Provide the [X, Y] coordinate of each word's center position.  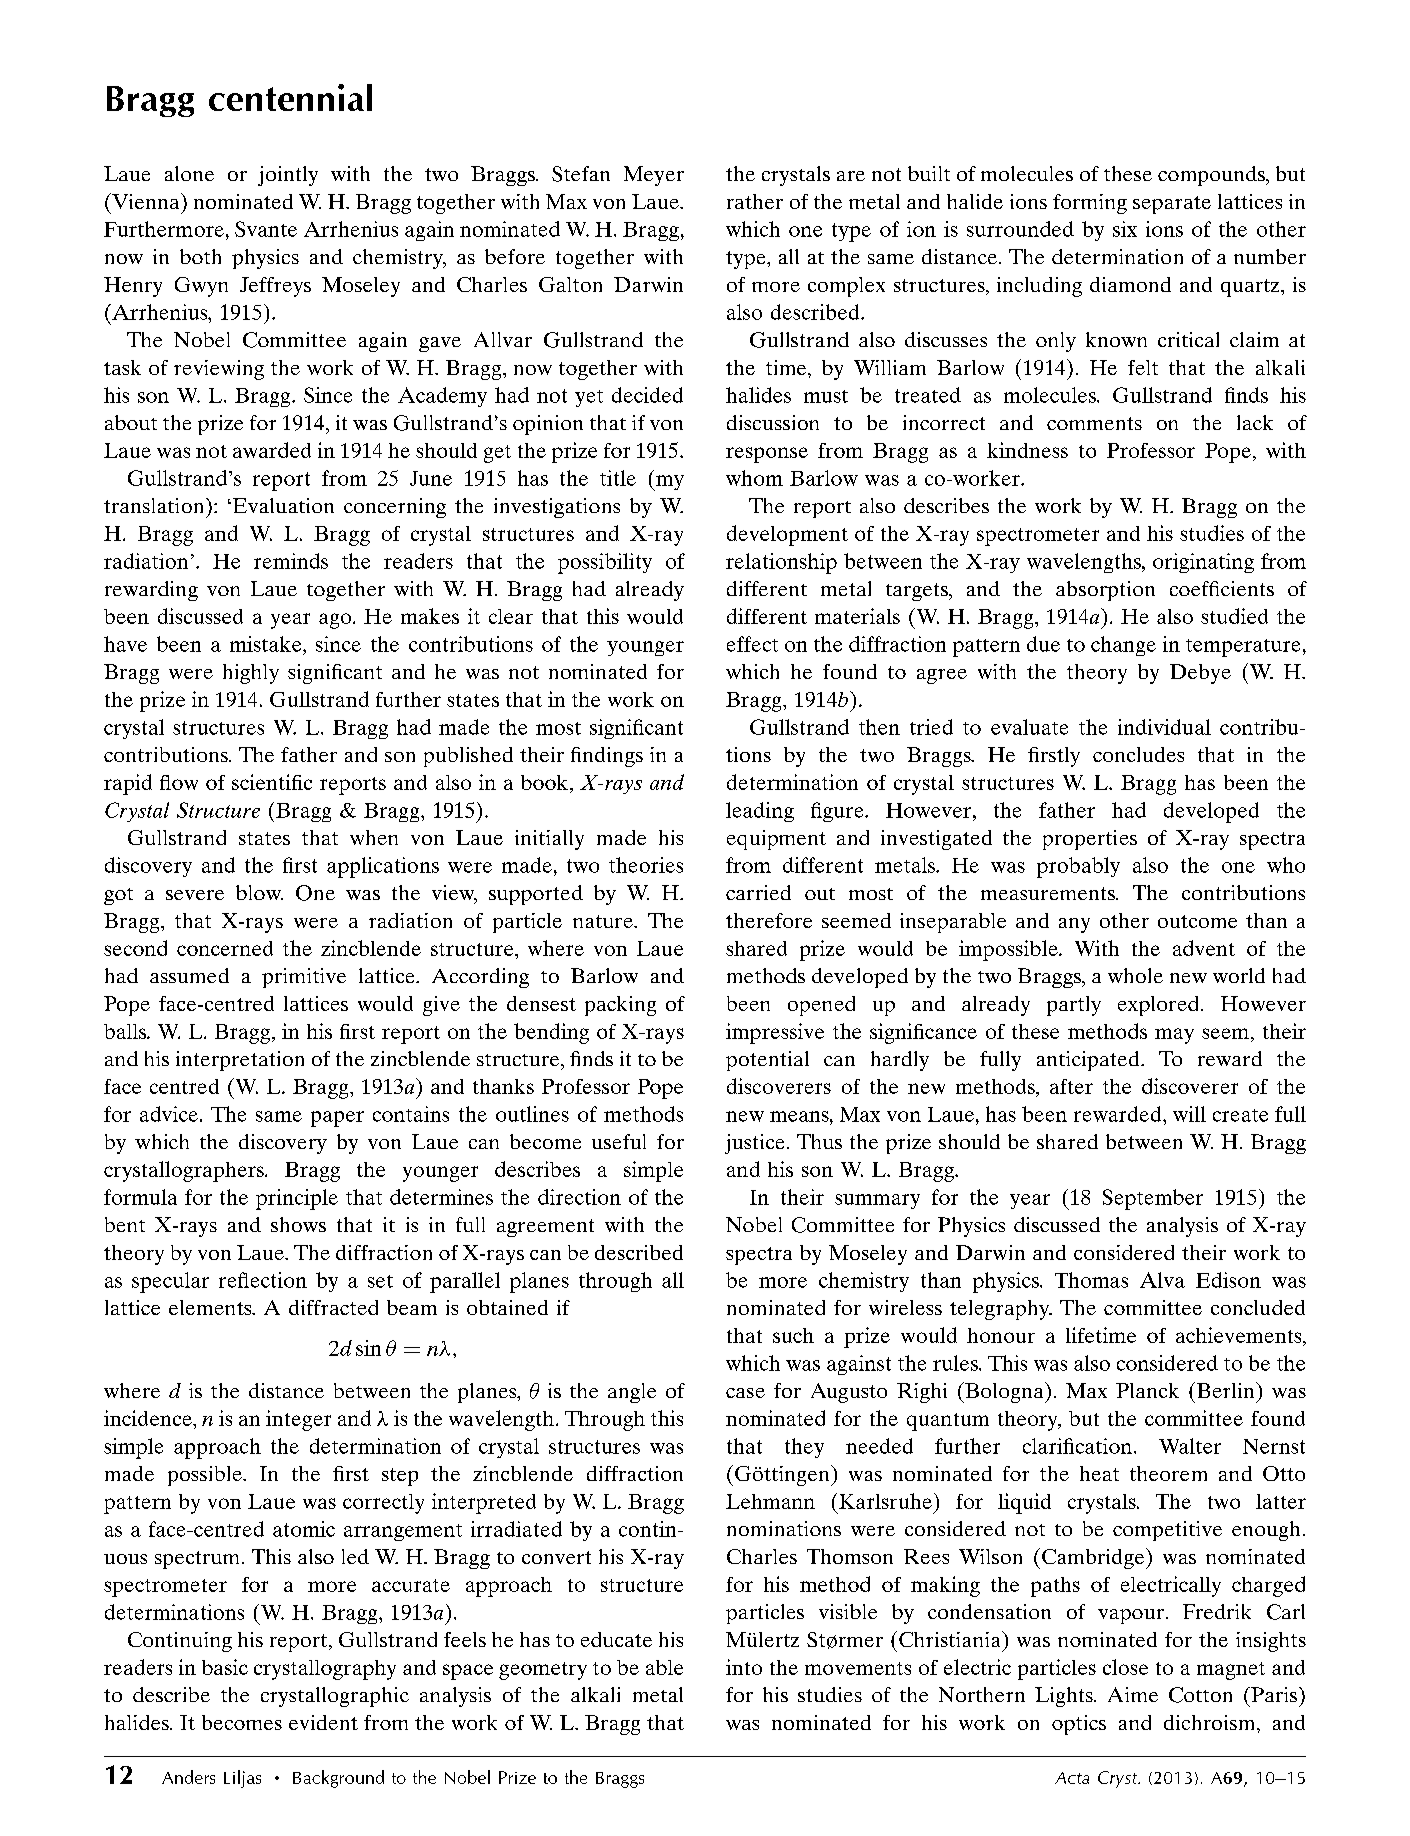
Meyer [654, 176]
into [744, 1667]
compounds [1212, 176]
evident [323, 1722]
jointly [288, 176]
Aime [1133, 1694]
